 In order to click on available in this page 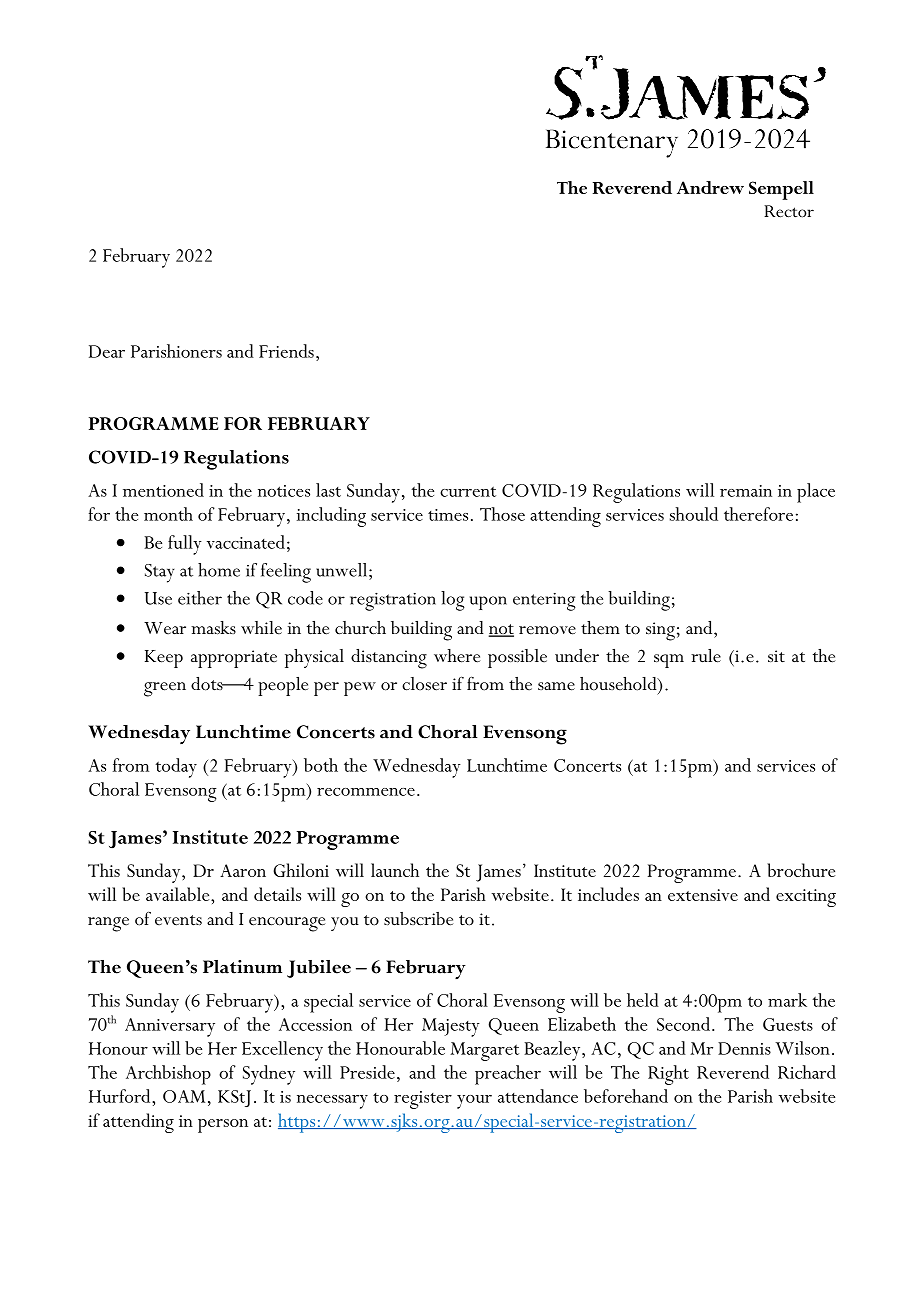, I will do `click(179, 894)`.
